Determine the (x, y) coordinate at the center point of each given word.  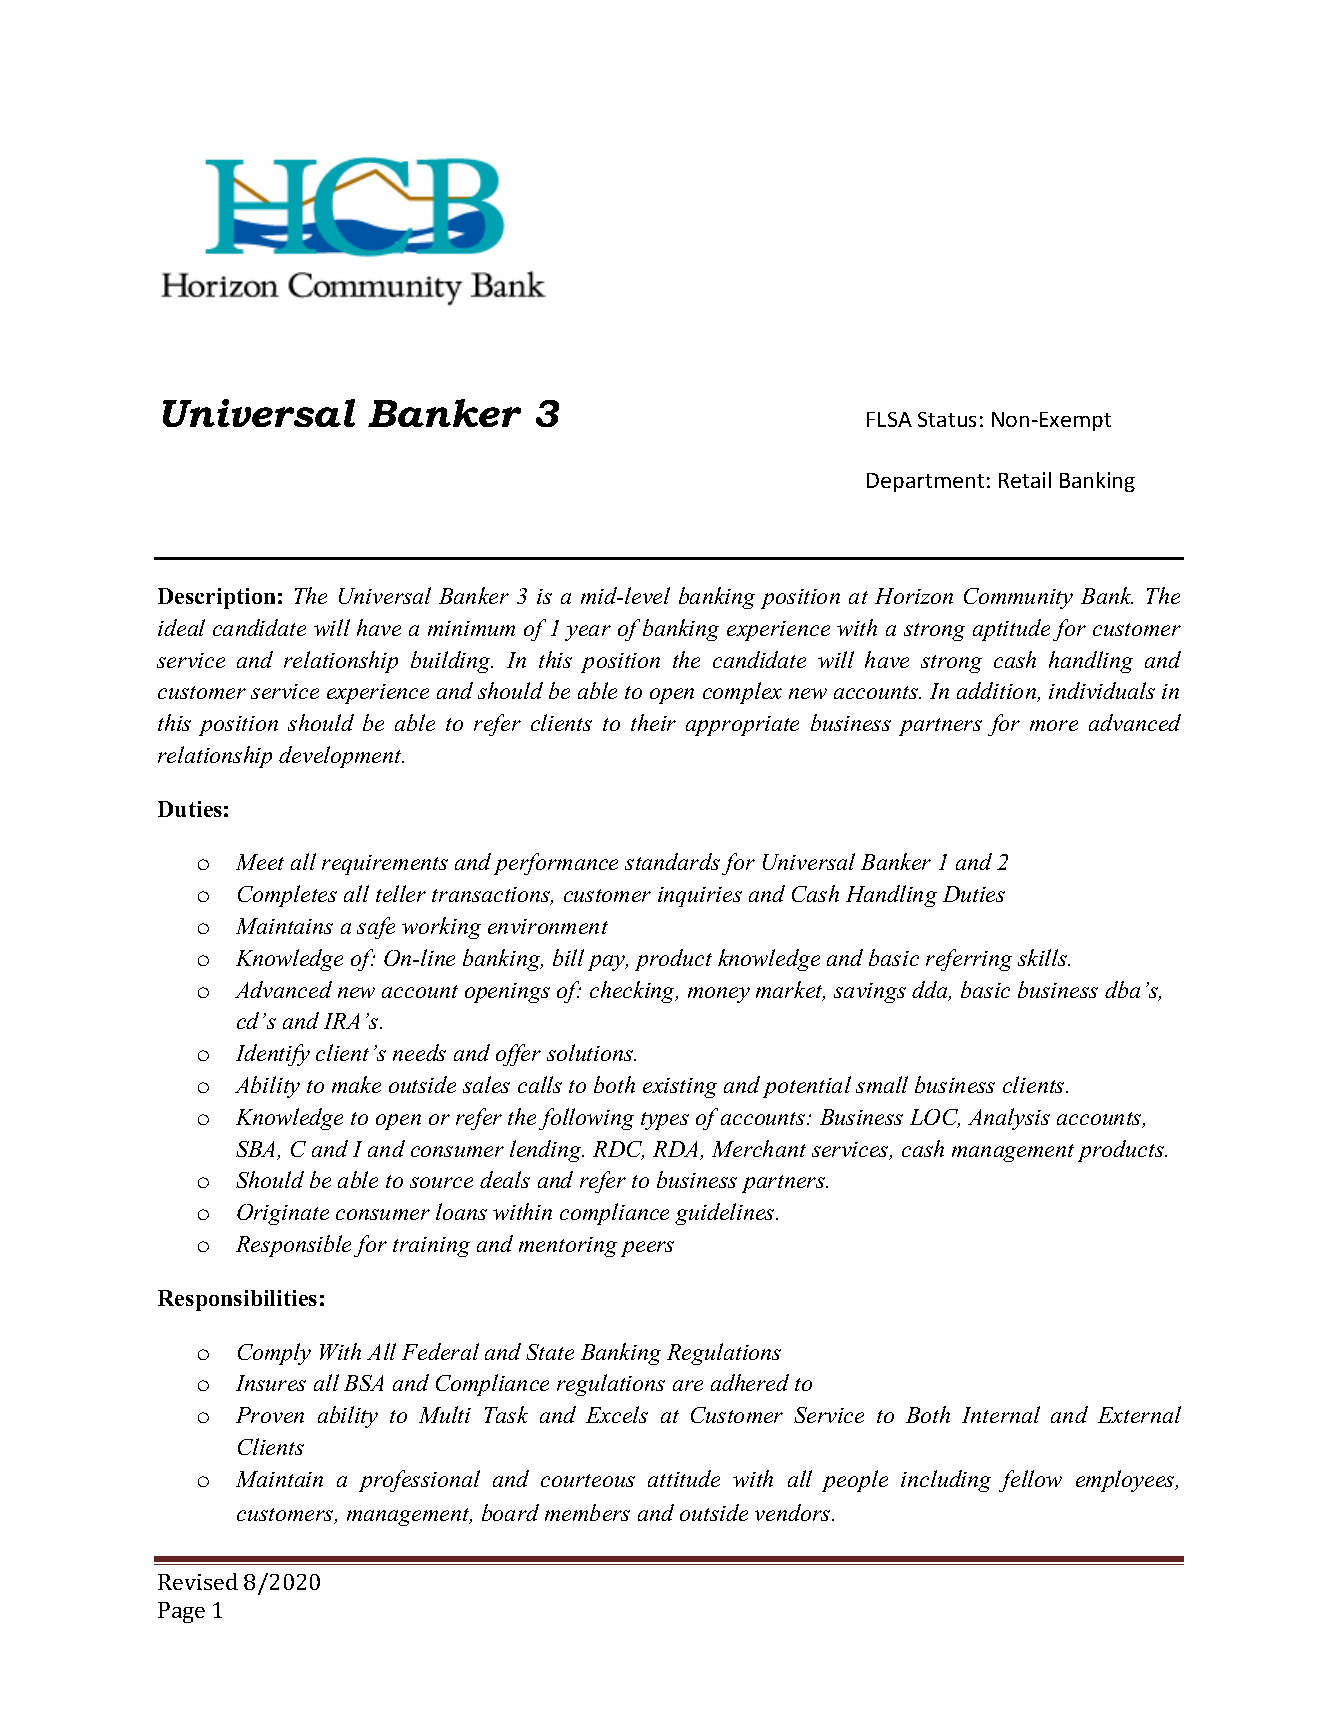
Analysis (1009, 1119)
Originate (283, 1214)
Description (216, 598)
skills (1044, 957)
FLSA (889, 419)
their (653, 722)
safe (376, 928)
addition (998, 692)
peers (647, 1249)
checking (634, 992)
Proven (270, 1415)
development (341, 757)
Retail (1025, 480)
